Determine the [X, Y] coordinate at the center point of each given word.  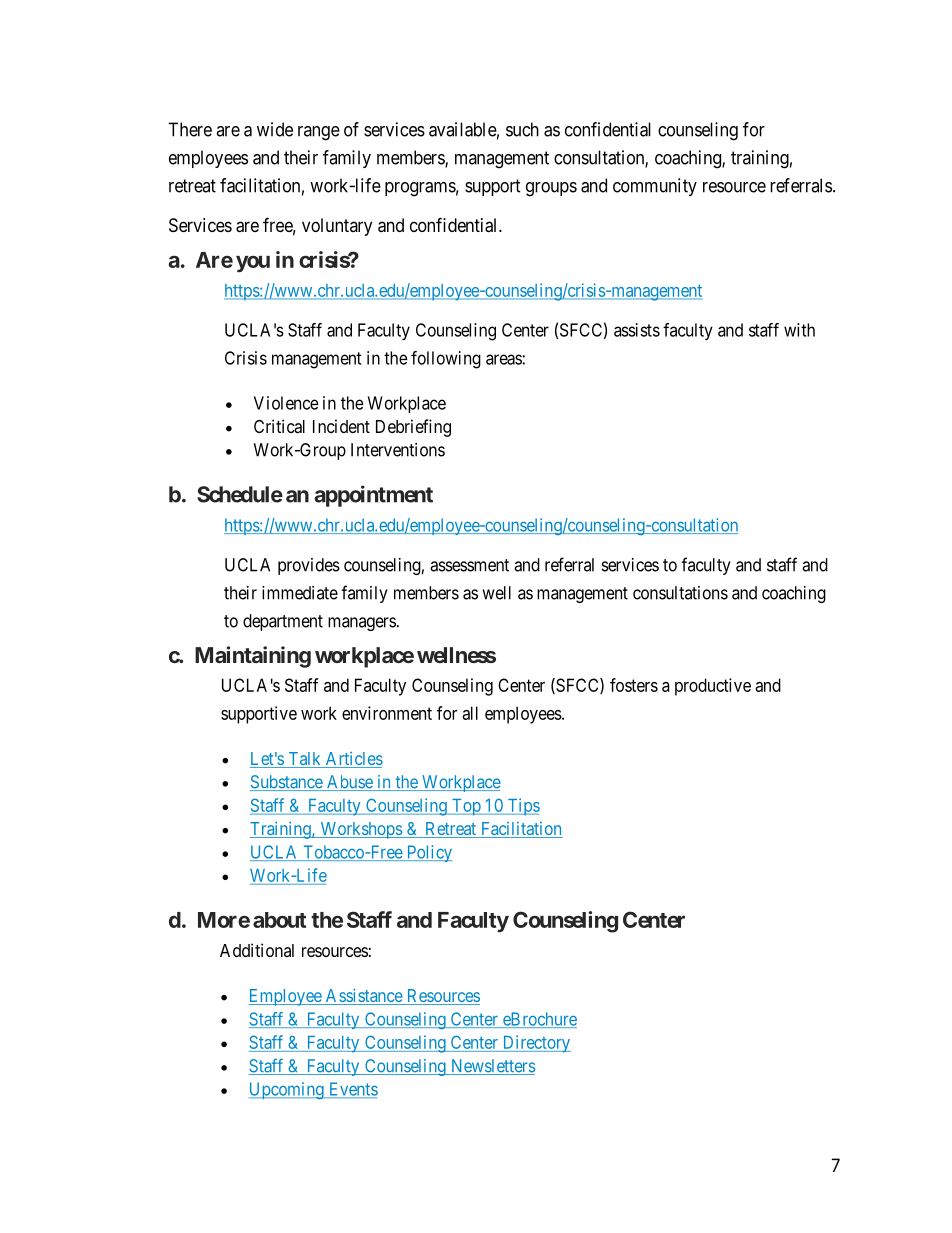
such [522, 129]
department [283, 622]
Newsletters [491, 1067]
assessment [469, 565]
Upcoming [287, 1090]
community [655, 187]
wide [275, 129]
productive [713, 687]
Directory [535, 1044]
